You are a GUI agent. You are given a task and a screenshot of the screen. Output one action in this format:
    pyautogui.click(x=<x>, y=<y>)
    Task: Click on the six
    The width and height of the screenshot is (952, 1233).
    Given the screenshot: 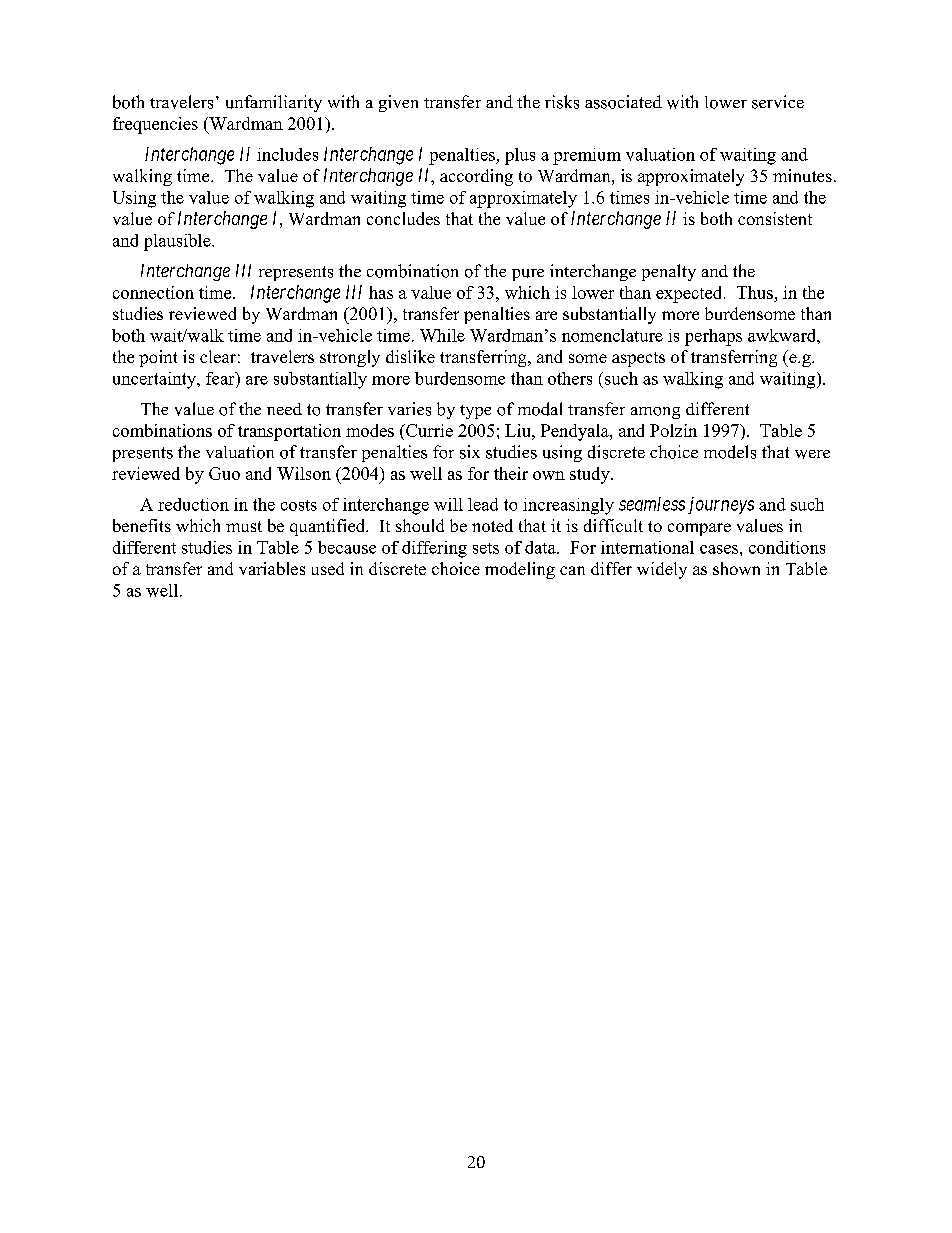 What is the action you would take?
    pyautogui.click(x=470, y=452)
